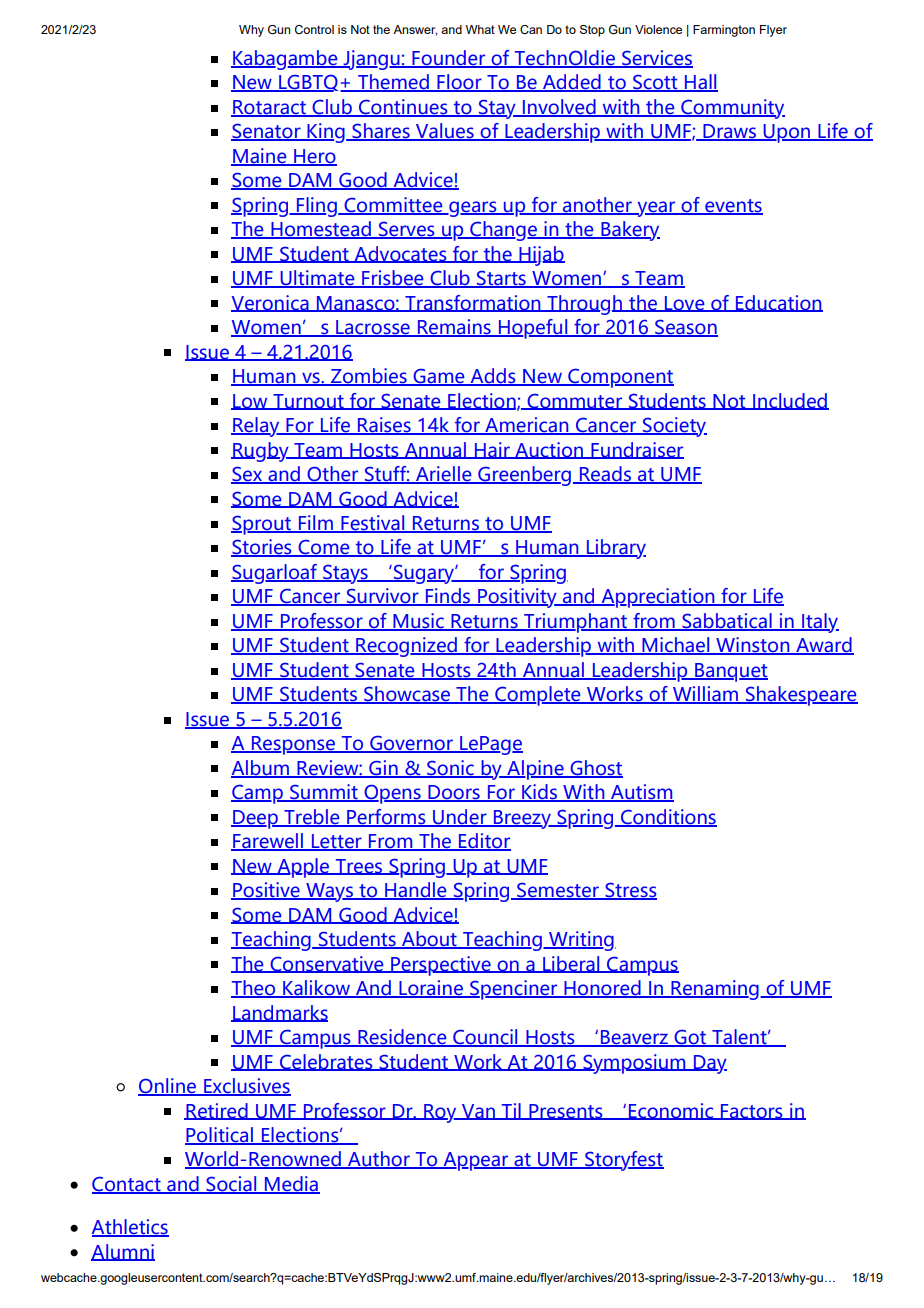 This screenshot has width=924, height=1308. What do you see at coordinates (443, 475) in the screenshot?
I see `Arielle` at bounding box center [443, 475].
